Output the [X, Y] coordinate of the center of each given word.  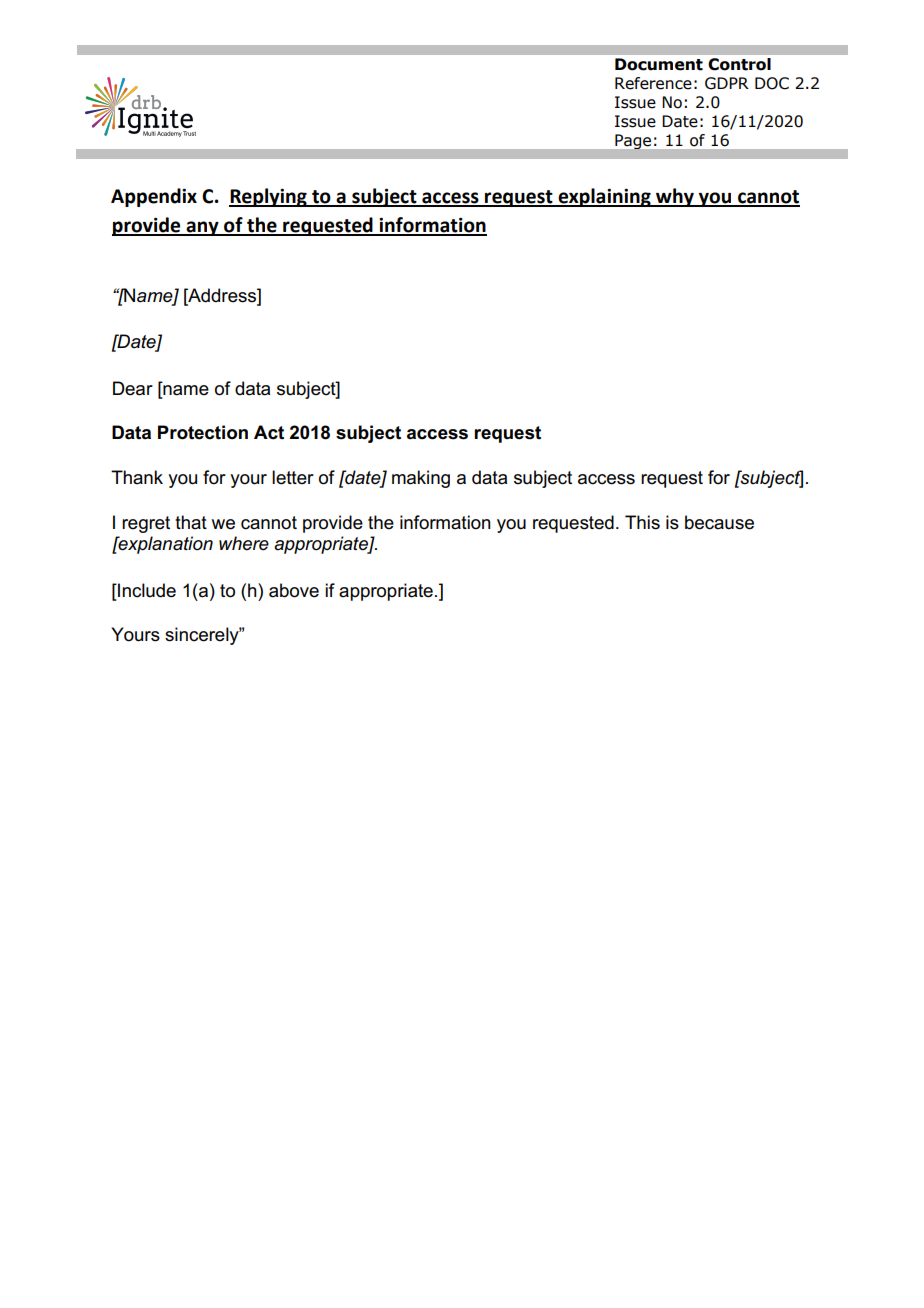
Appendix [154, 197]
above [294, 590]
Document [659, 64]
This [642, 522]
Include [146, 590]
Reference [653, 83]
